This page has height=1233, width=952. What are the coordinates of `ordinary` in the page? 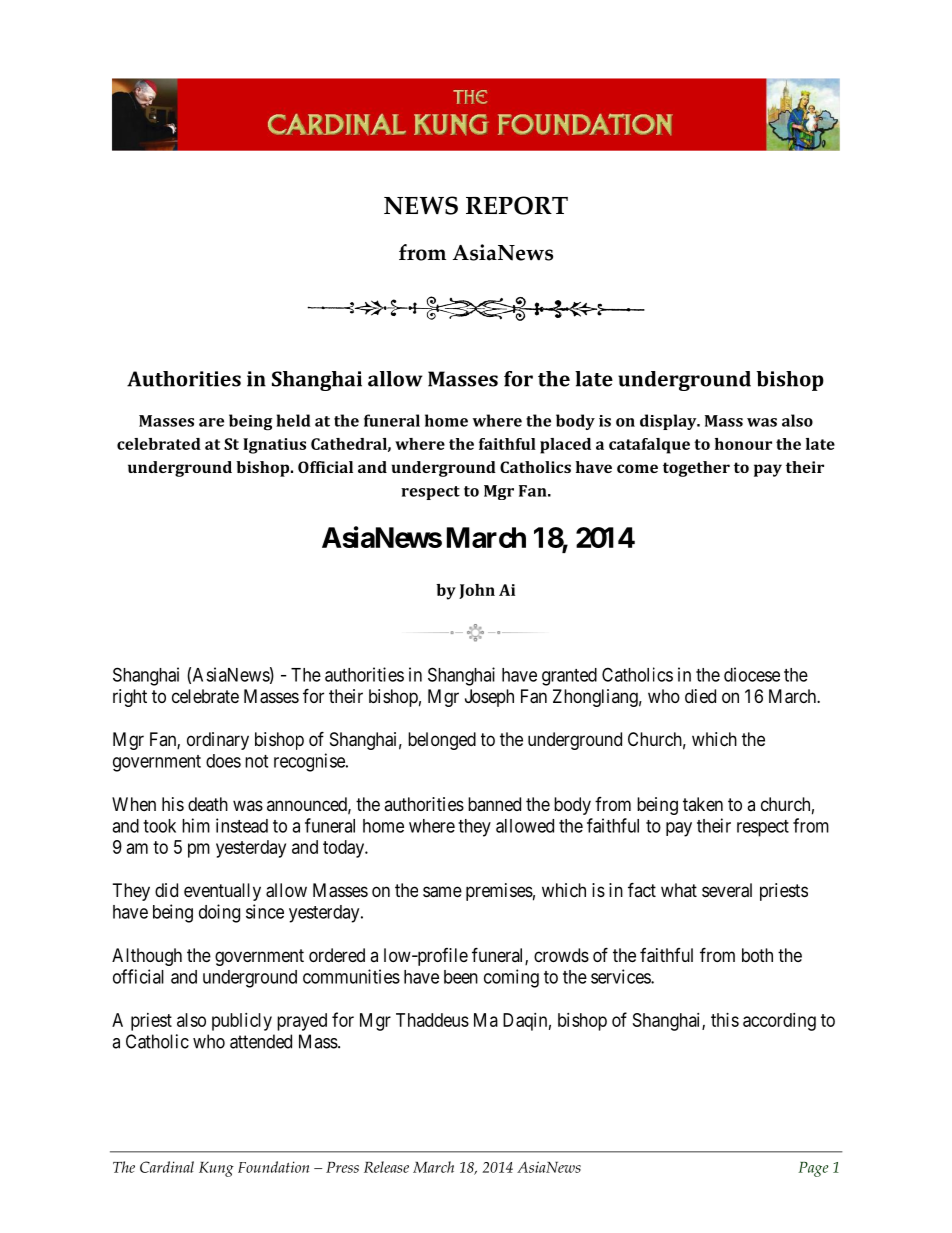 It's located at (218, 741).
